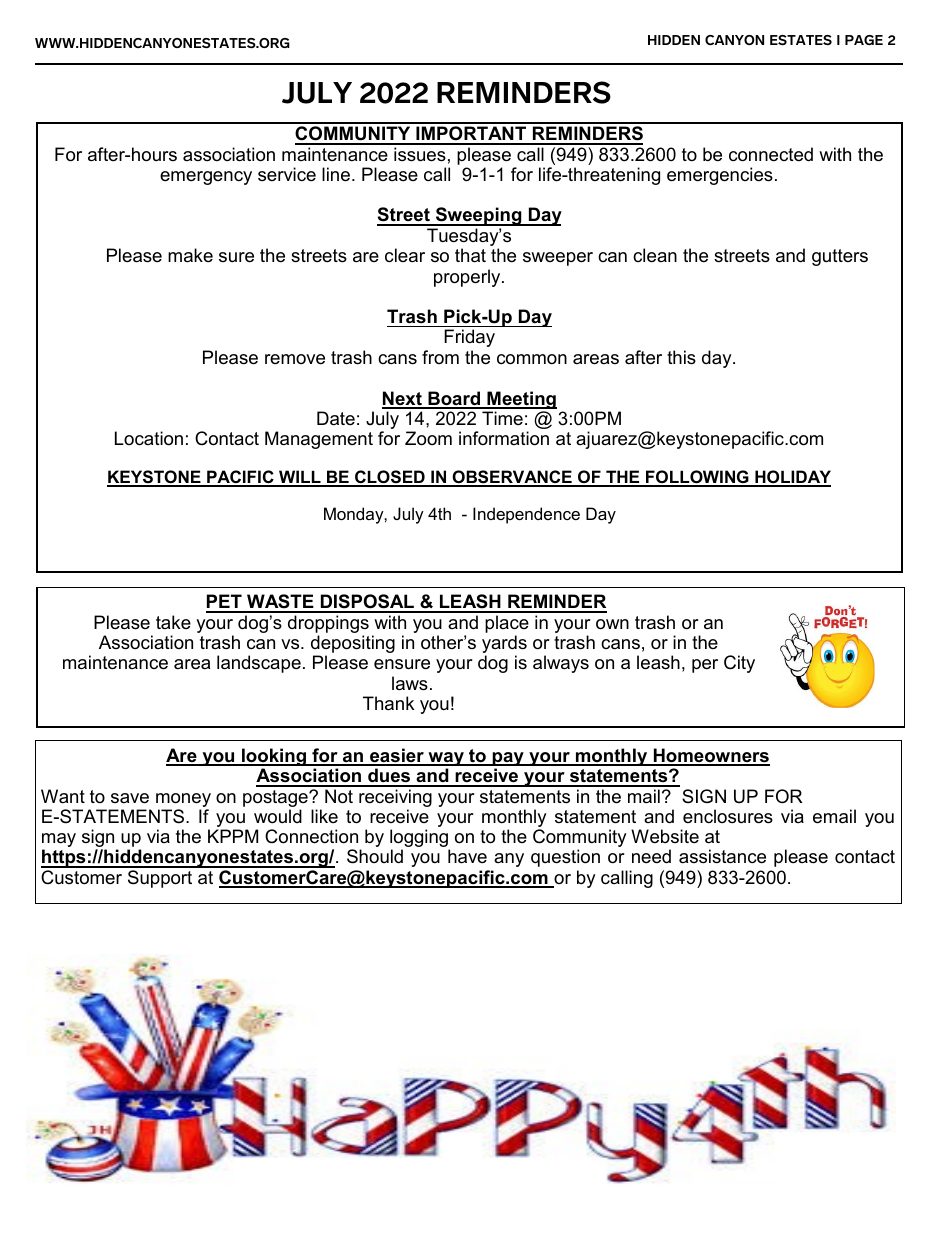  Describe the element at coordinates (190, 255) in the page. I see `make` at that location.
